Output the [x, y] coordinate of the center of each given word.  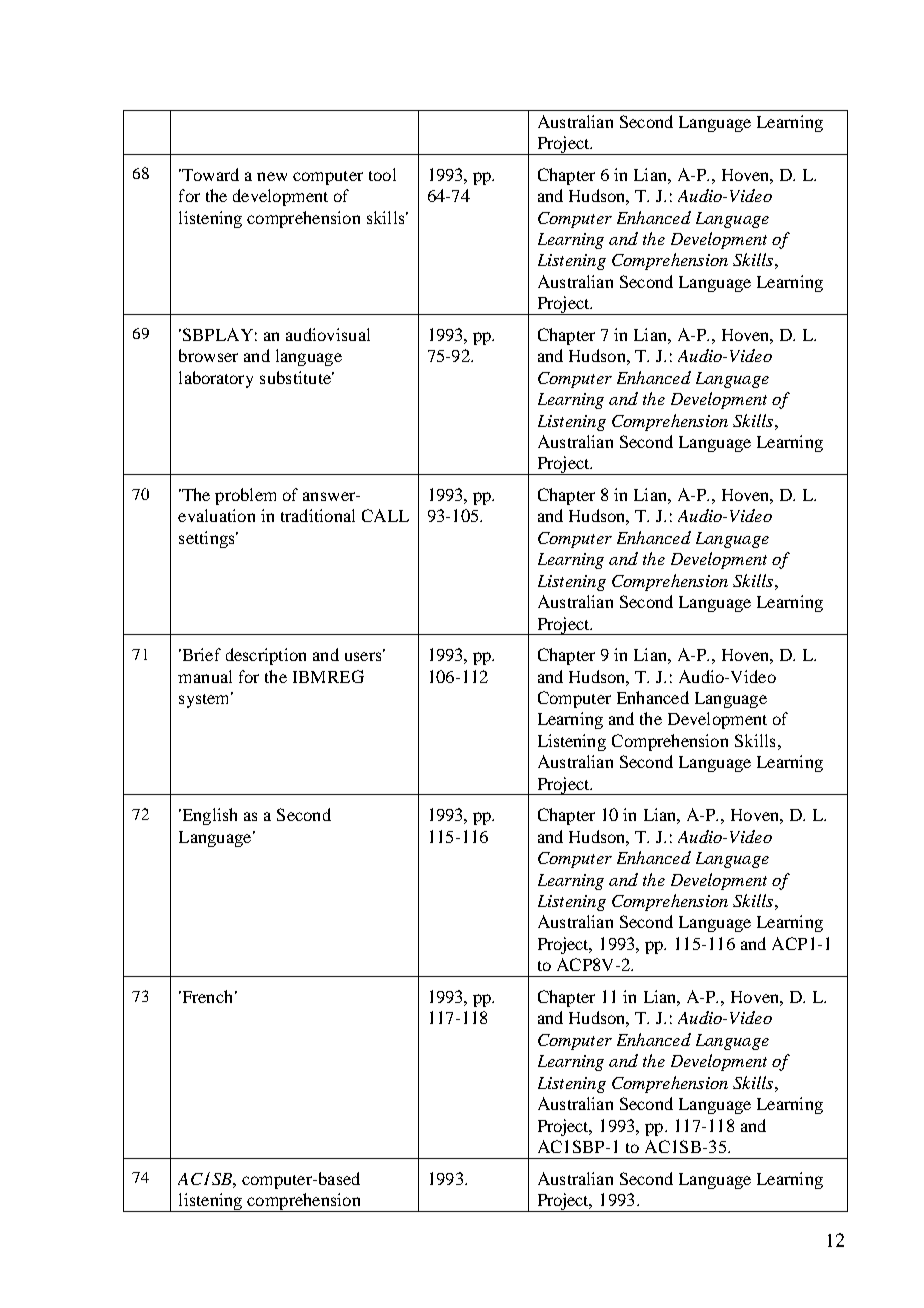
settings [208, 539]
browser [208, 355]
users [364, 655]
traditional [318, 515]
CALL [385, 515]
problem [245, 496]
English [208, 816]
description [266, 656]
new [272, 176]
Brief [200, 654]
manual [205, 676]
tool [382, 174]
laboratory [216, 379]
